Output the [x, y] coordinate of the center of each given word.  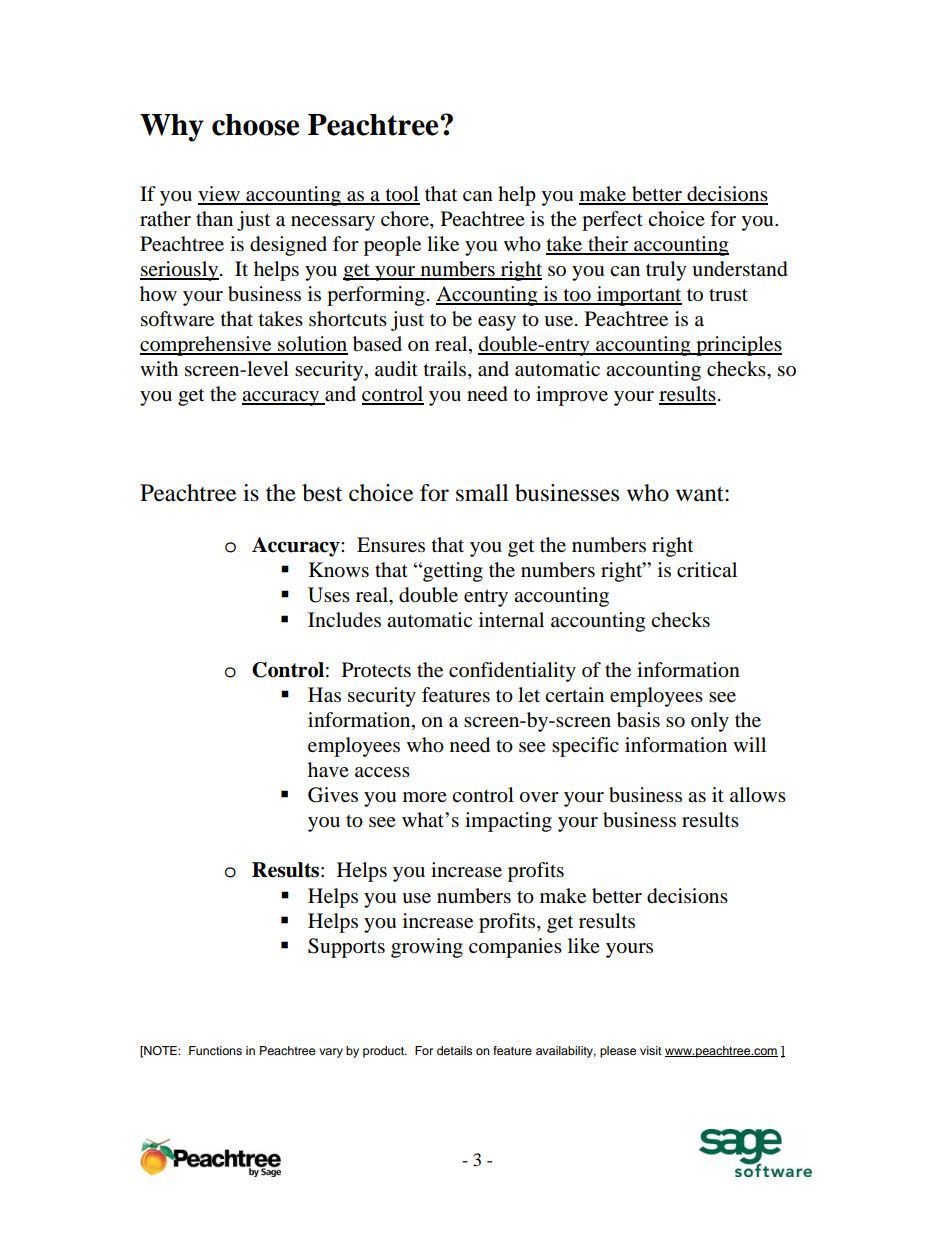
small [482, 493]
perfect [612, 221]
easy [497, 323]
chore [406, 220]
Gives [333, 795]
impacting [508, 822]
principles [738, 346]
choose [255, 125]
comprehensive [207, 346]
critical [707, 569]
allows [758, 795]
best [322, 493]
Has [324, 695]
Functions [215, 1050]
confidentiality [512, 672]
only [710, 722]
